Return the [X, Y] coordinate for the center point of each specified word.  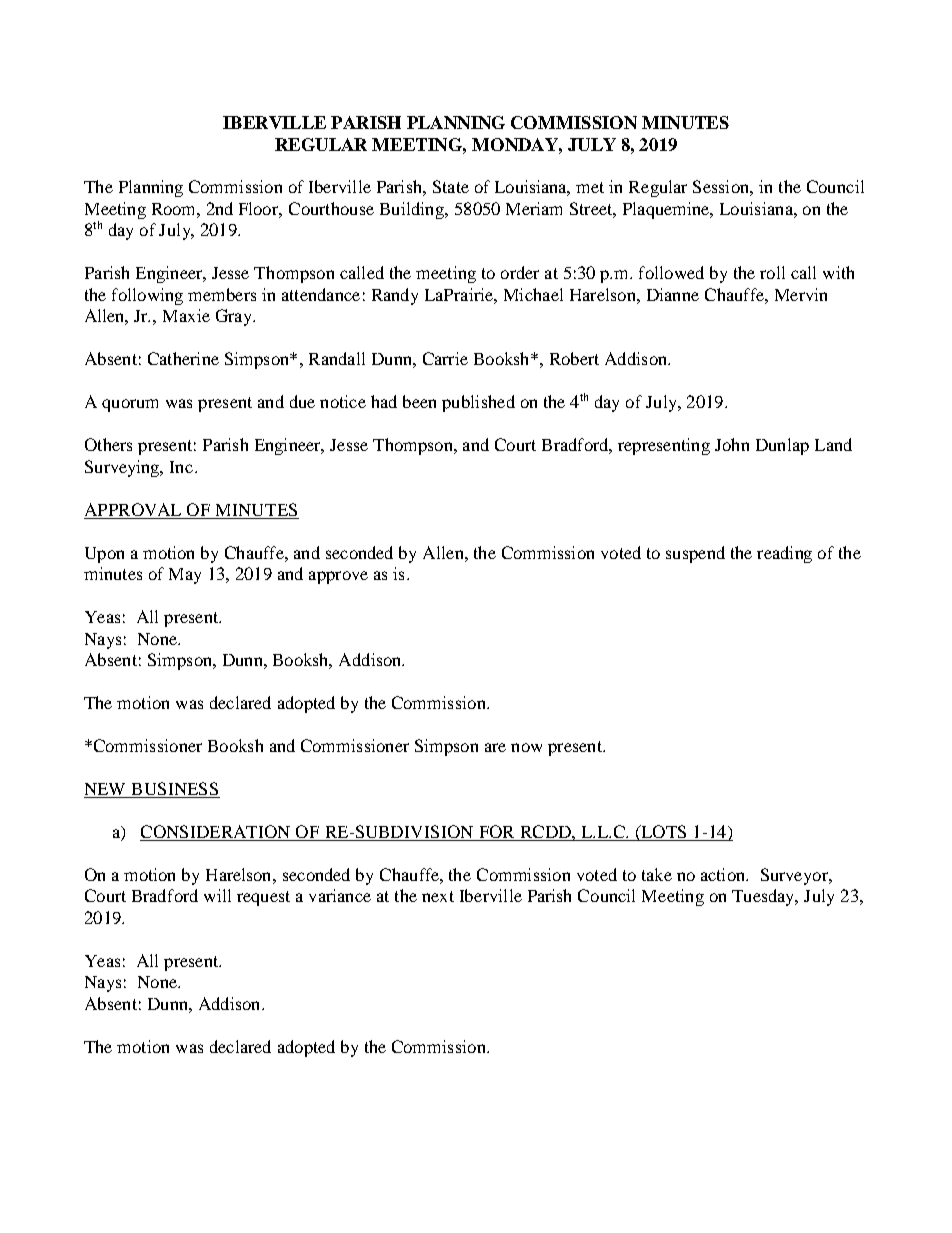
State [451, 186]
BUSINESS [174, 790]
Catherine [183, 358]
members [222, 294]
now [526, 747]
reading [784, 554]
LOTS [664, 833]
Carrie [445, 358]
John [732, 444]
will [217, 895]
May [185, 576]
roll [772, 272]
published [478, 403]
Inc [183, 467]
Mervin [801, 294]
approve [338, 577]
